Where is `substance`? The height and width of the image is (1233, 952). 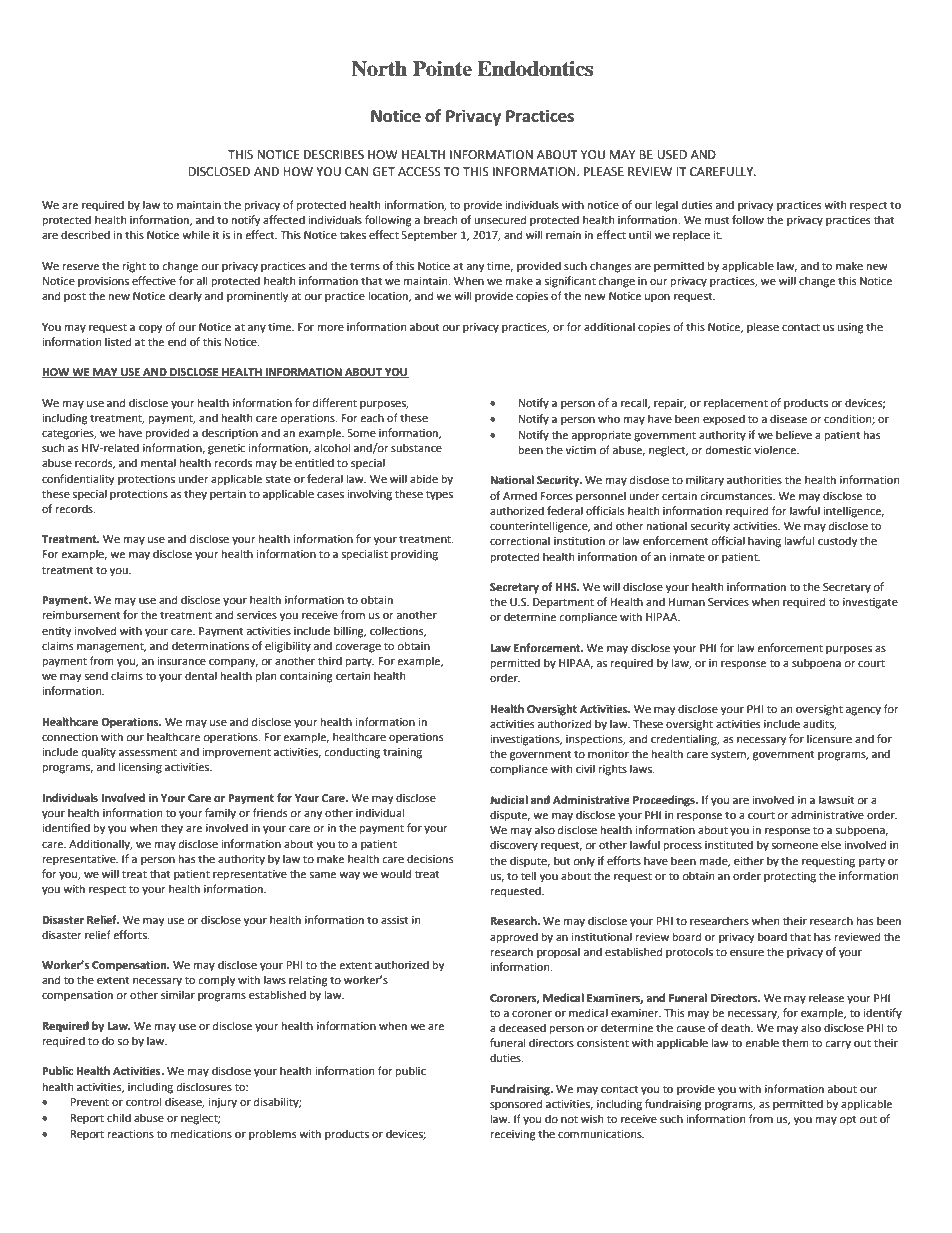 substance is located at coordinates (416, 447).
